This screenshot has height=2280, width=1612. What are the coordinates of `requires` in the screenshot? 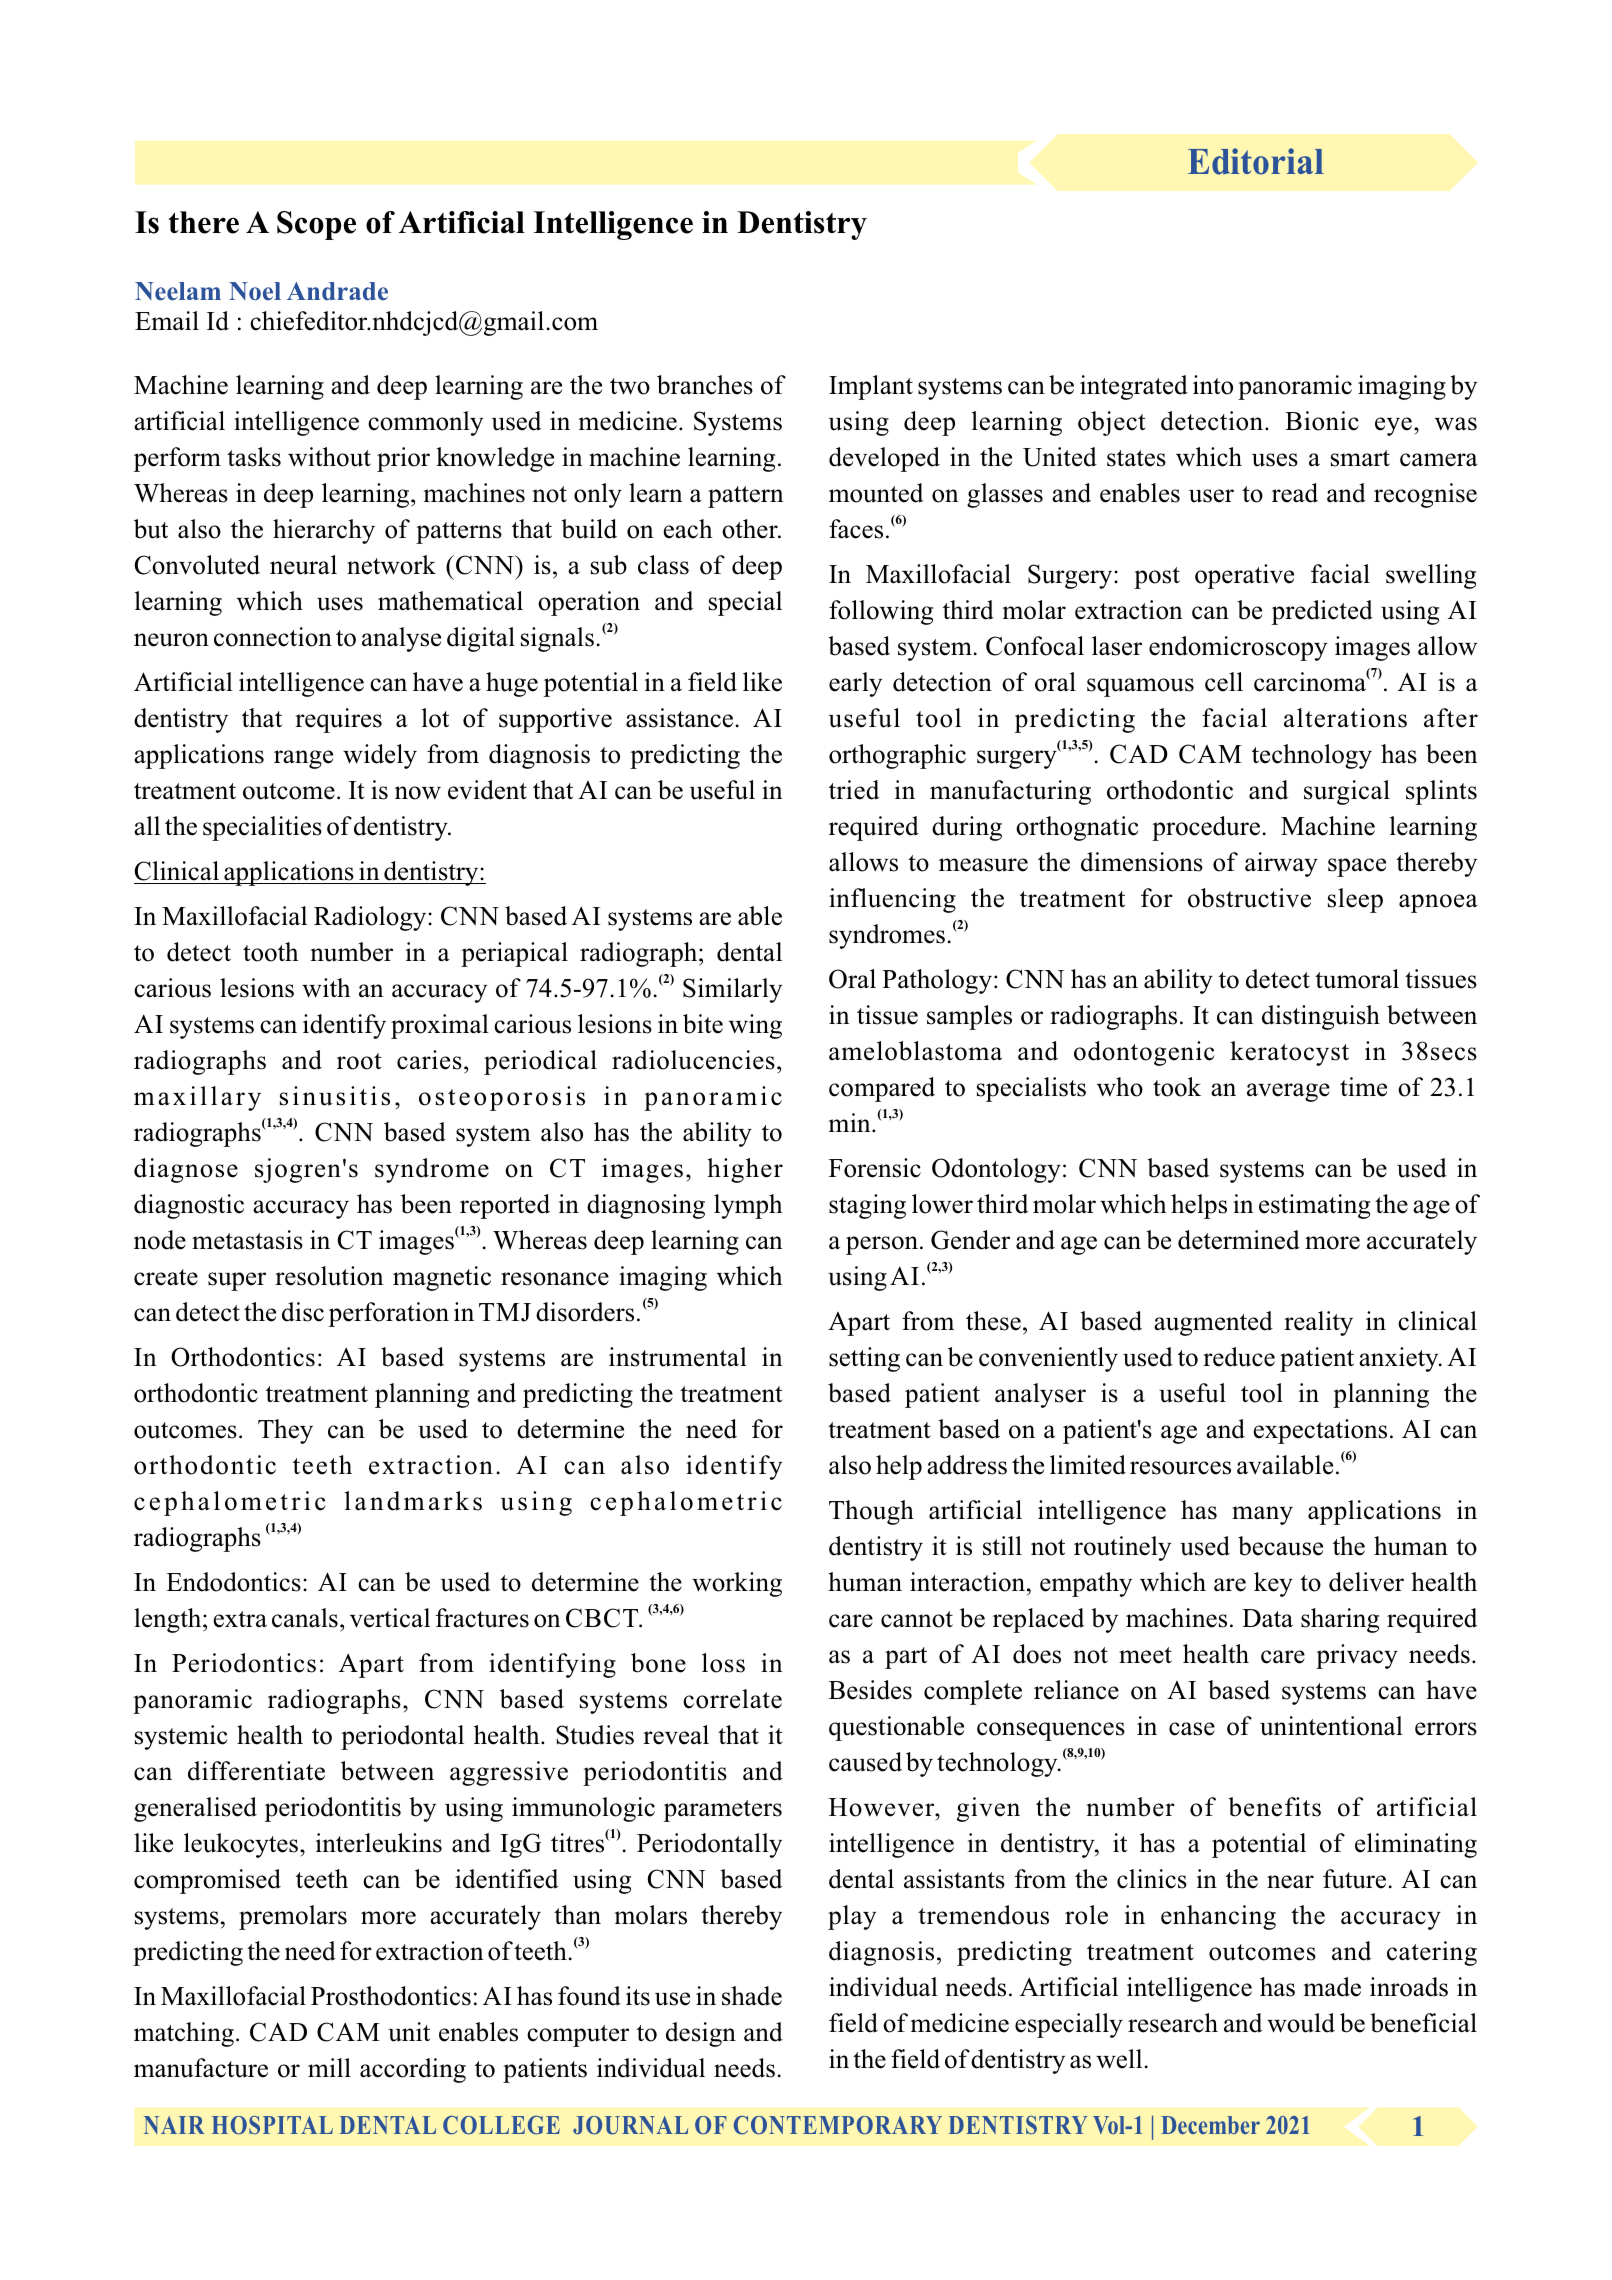 It's located at (338, 720).
